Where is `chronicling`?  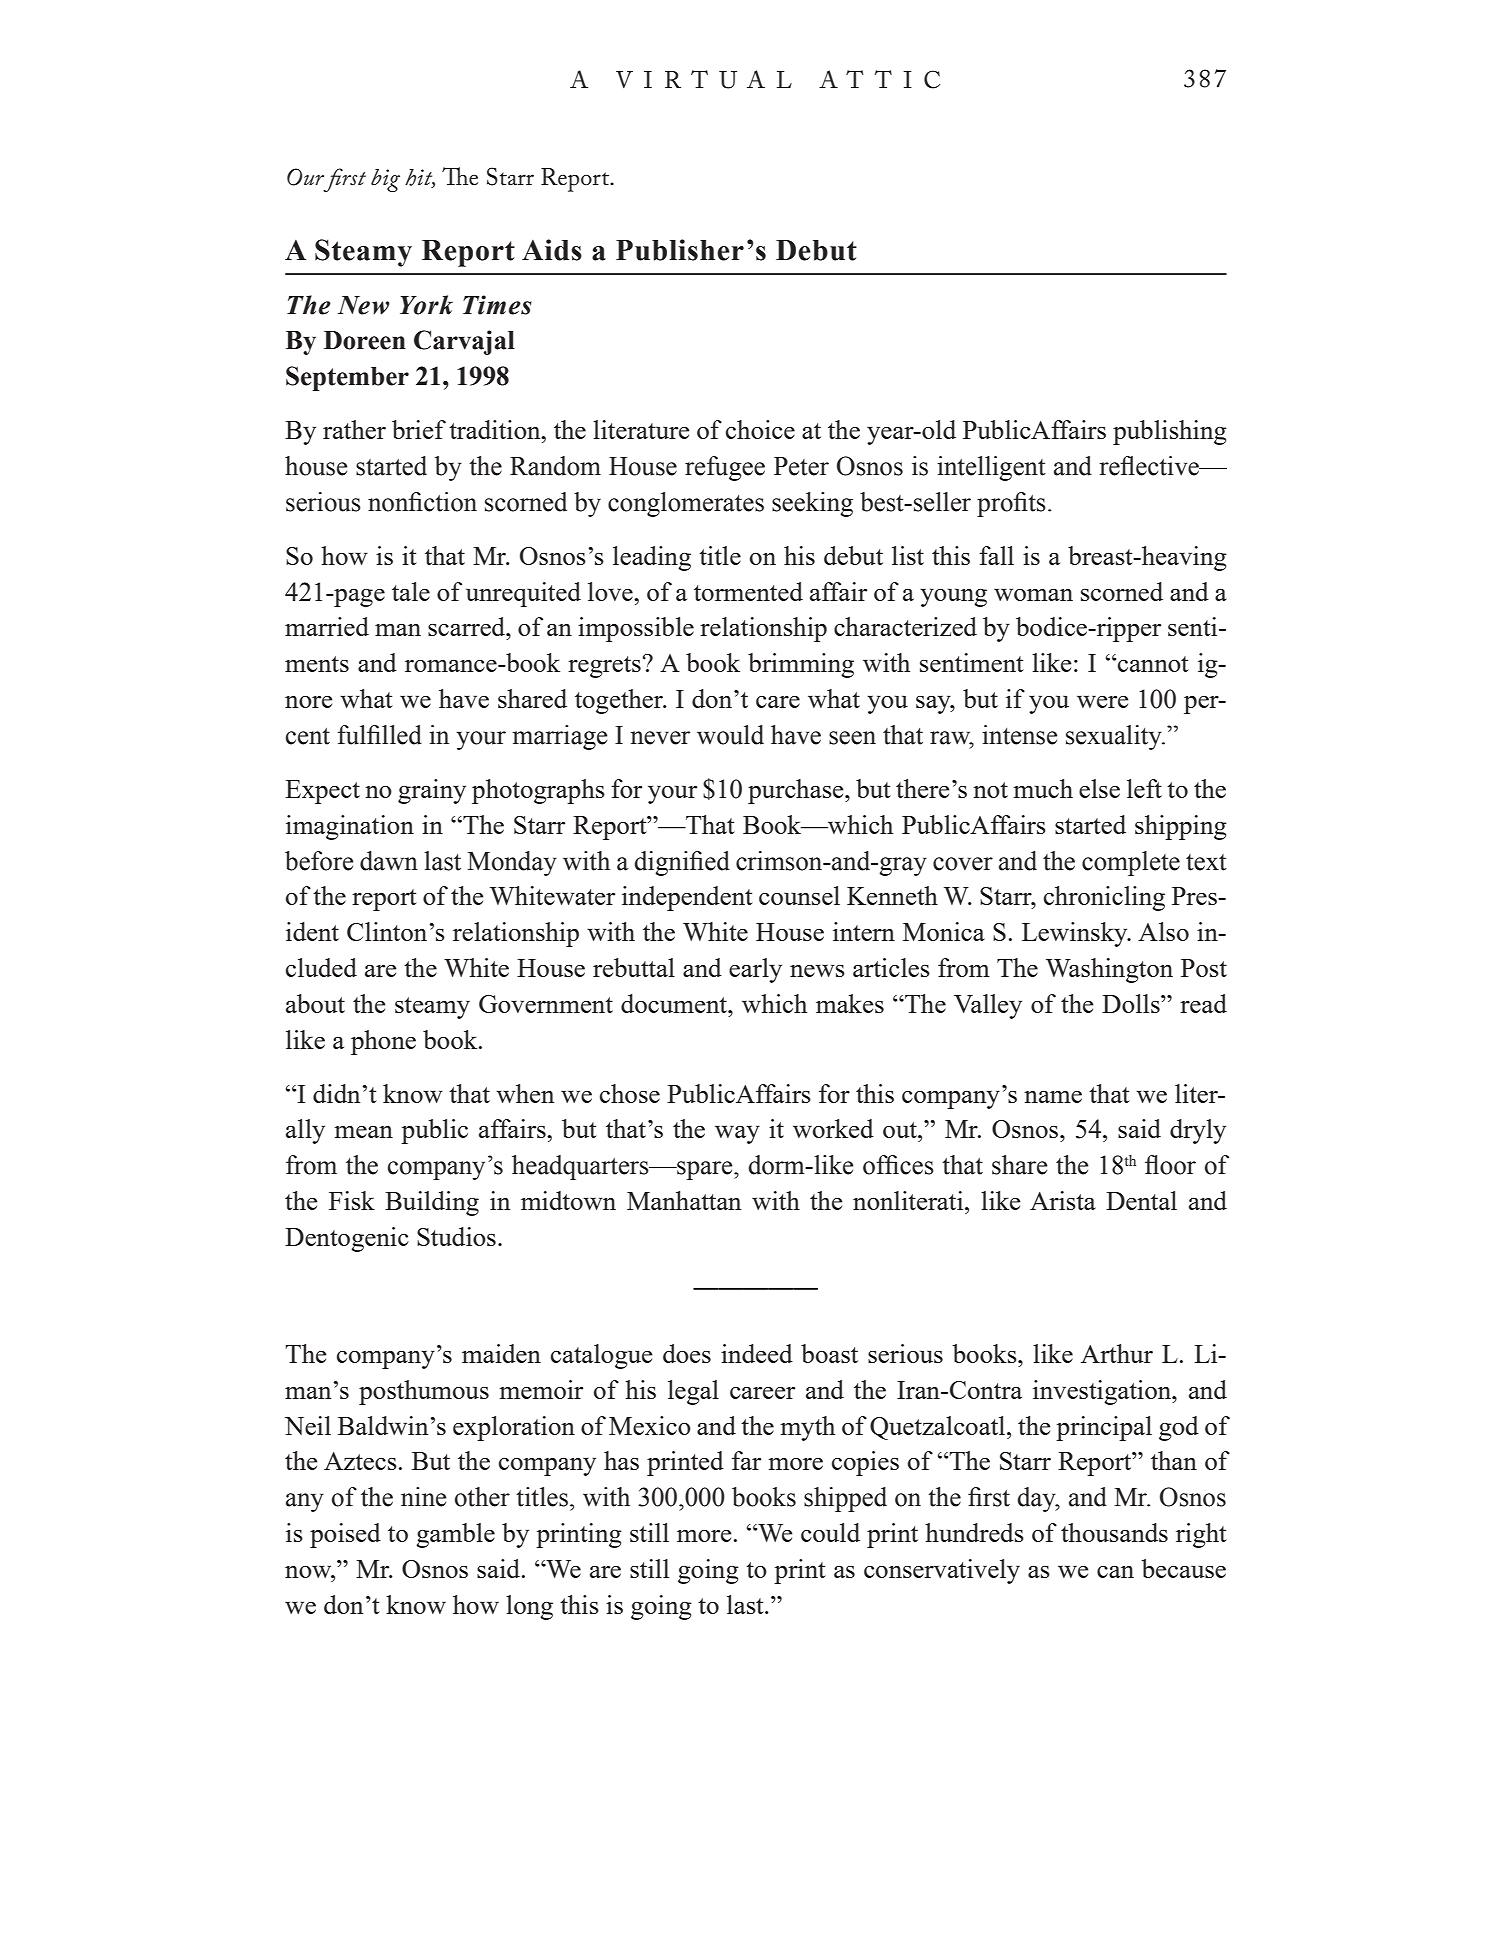
chronicling is located at coordinates (1104, 898).
